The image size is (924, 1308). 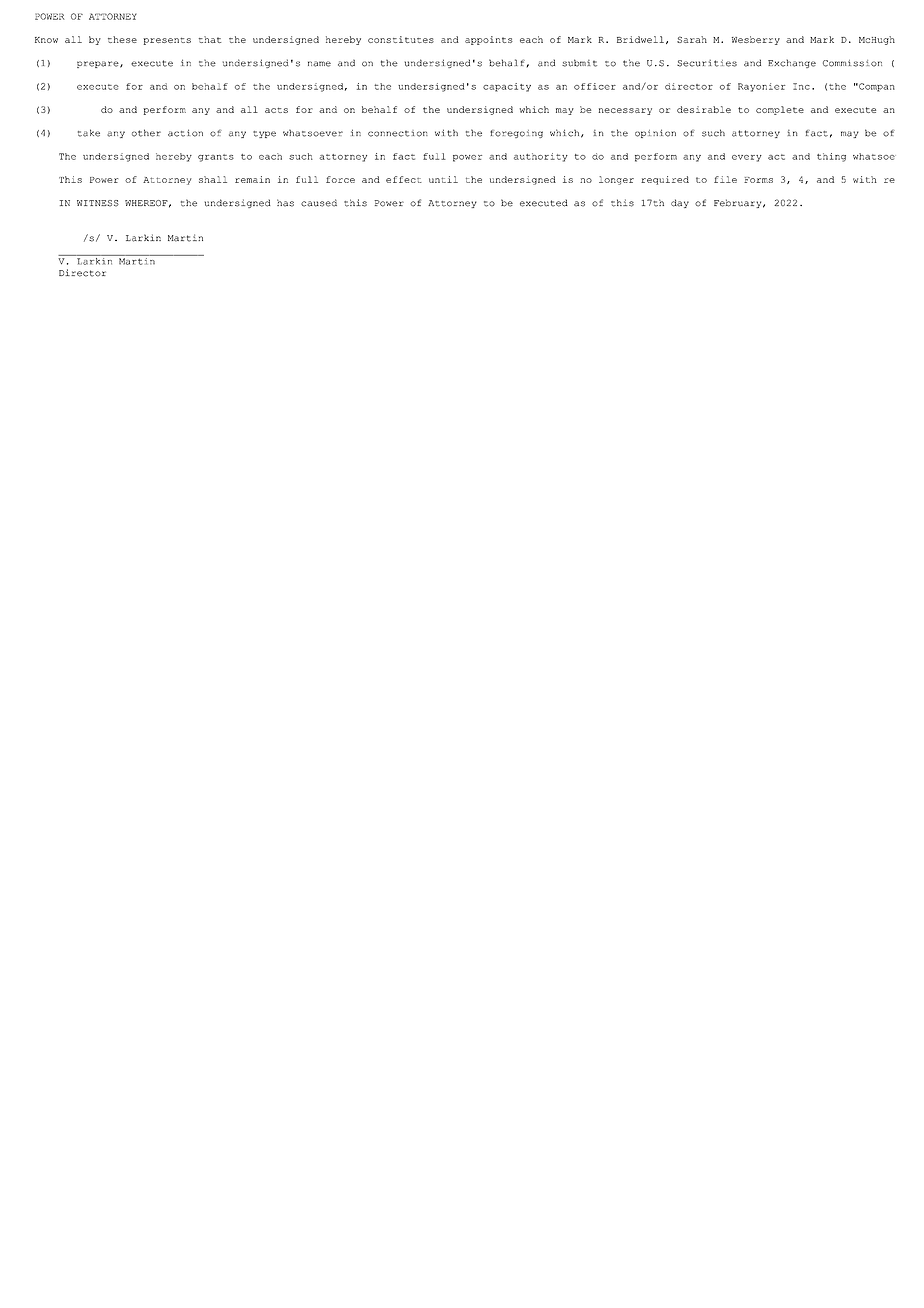 I want to click on appoints, so click(x=489, y=40).
